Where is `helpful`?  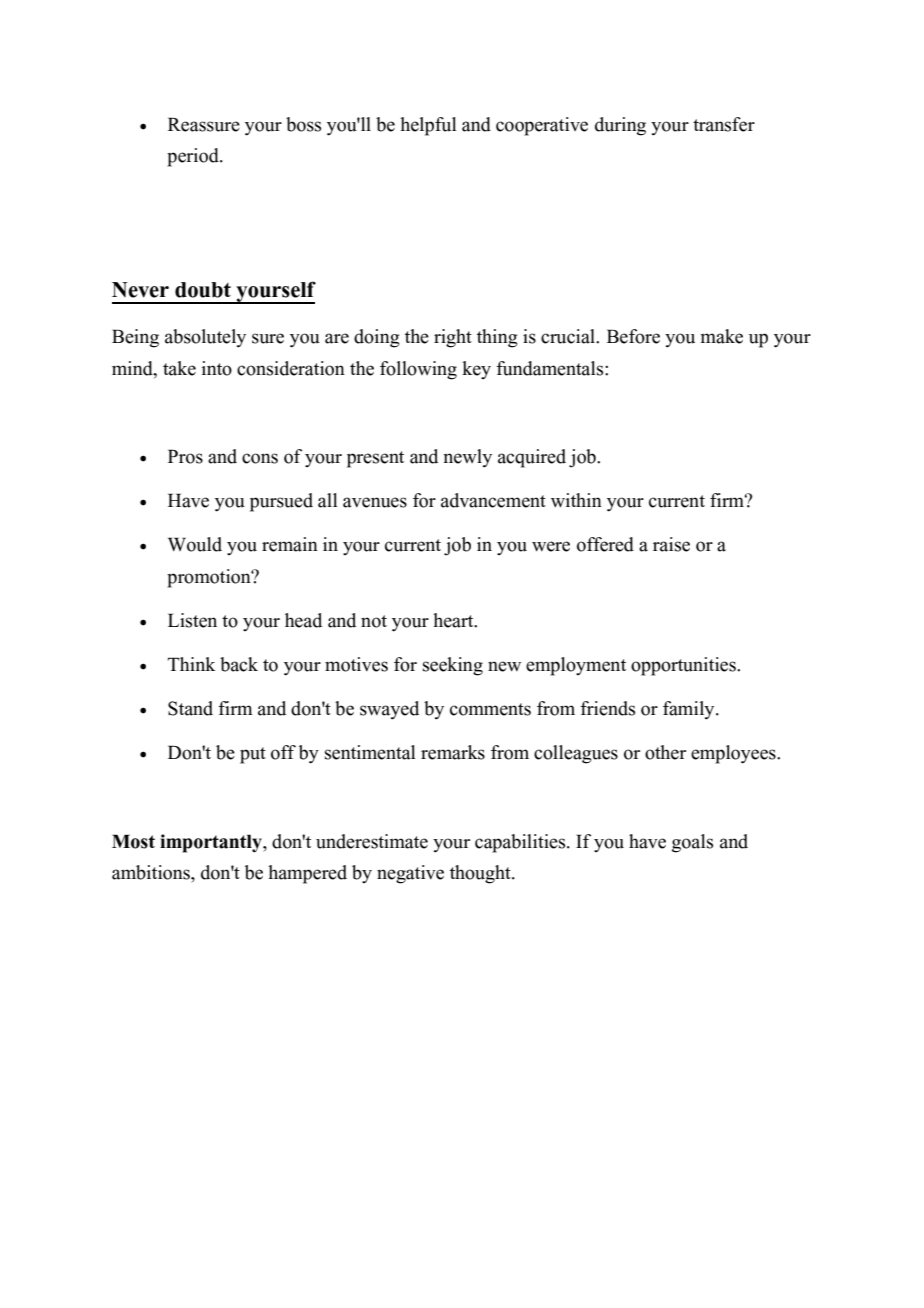
helpful is located at coordinates (428, 126).
